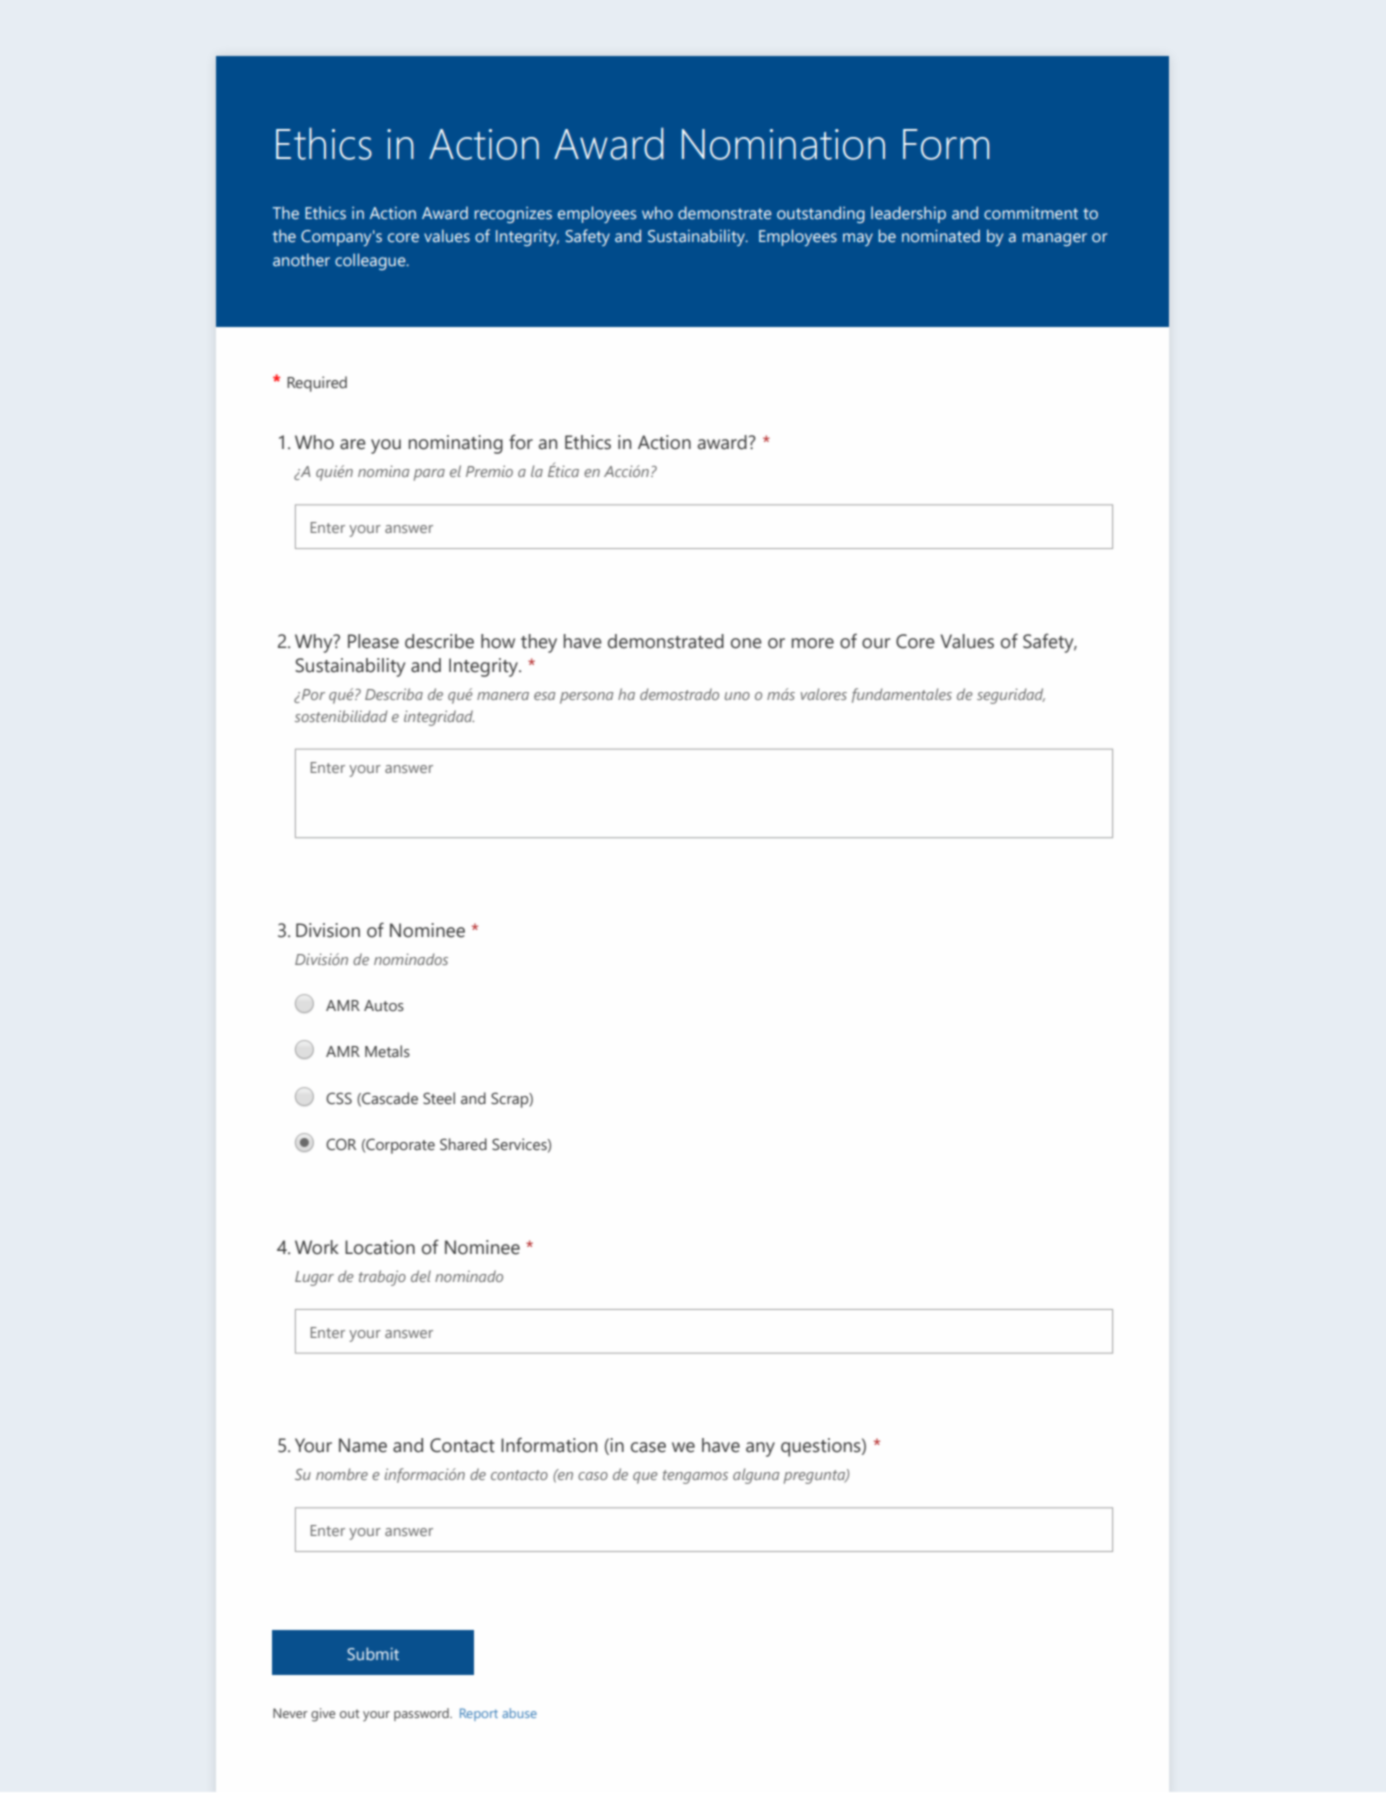 This screenshot has width=1386, height=1793. Describe the element at coordinates (648, 1447) in the screenshot. I see `case` at that location.
